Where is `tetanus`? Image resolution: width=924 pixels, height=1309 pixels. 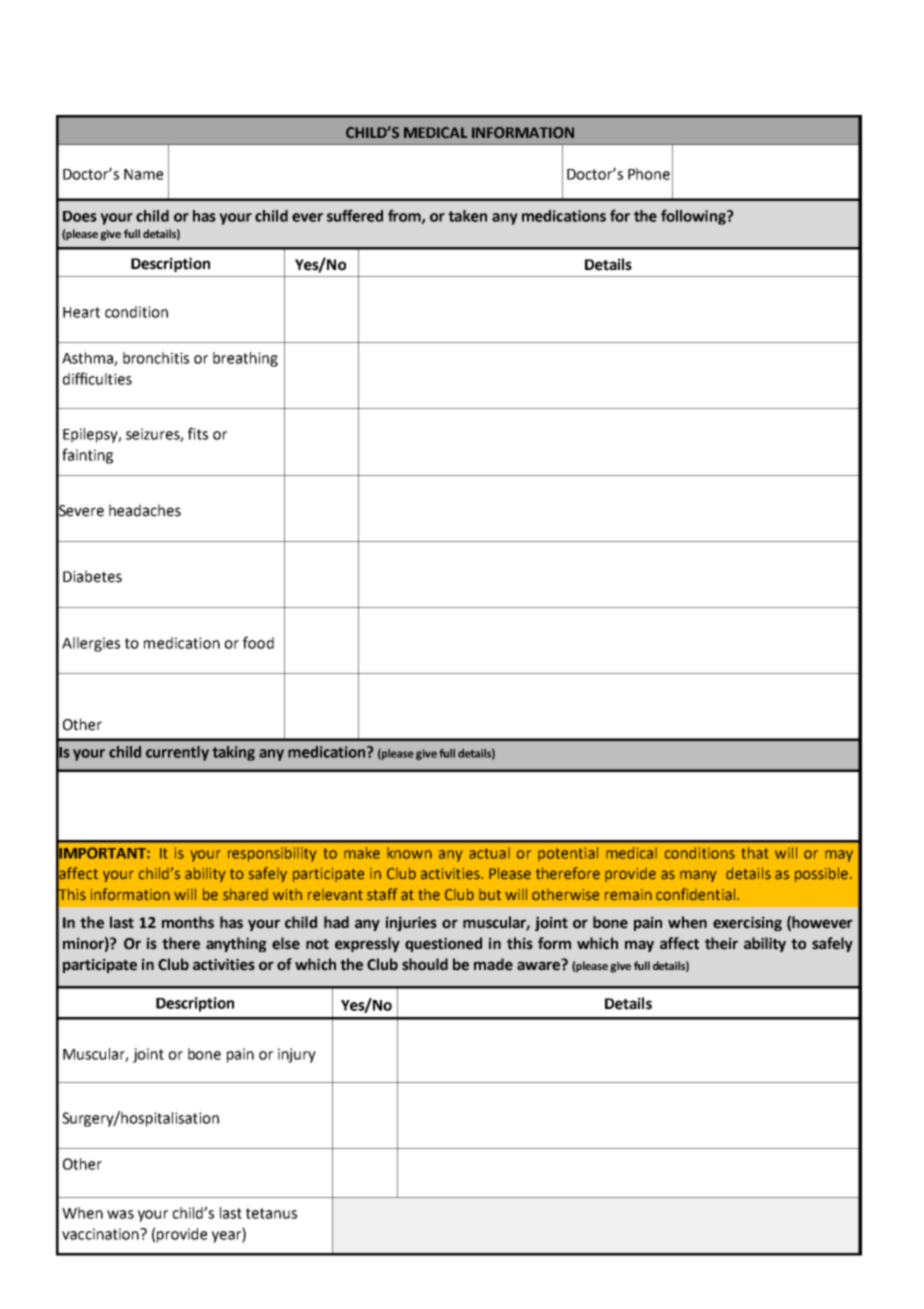
tetanus is located at coordinates (271, 1213).
